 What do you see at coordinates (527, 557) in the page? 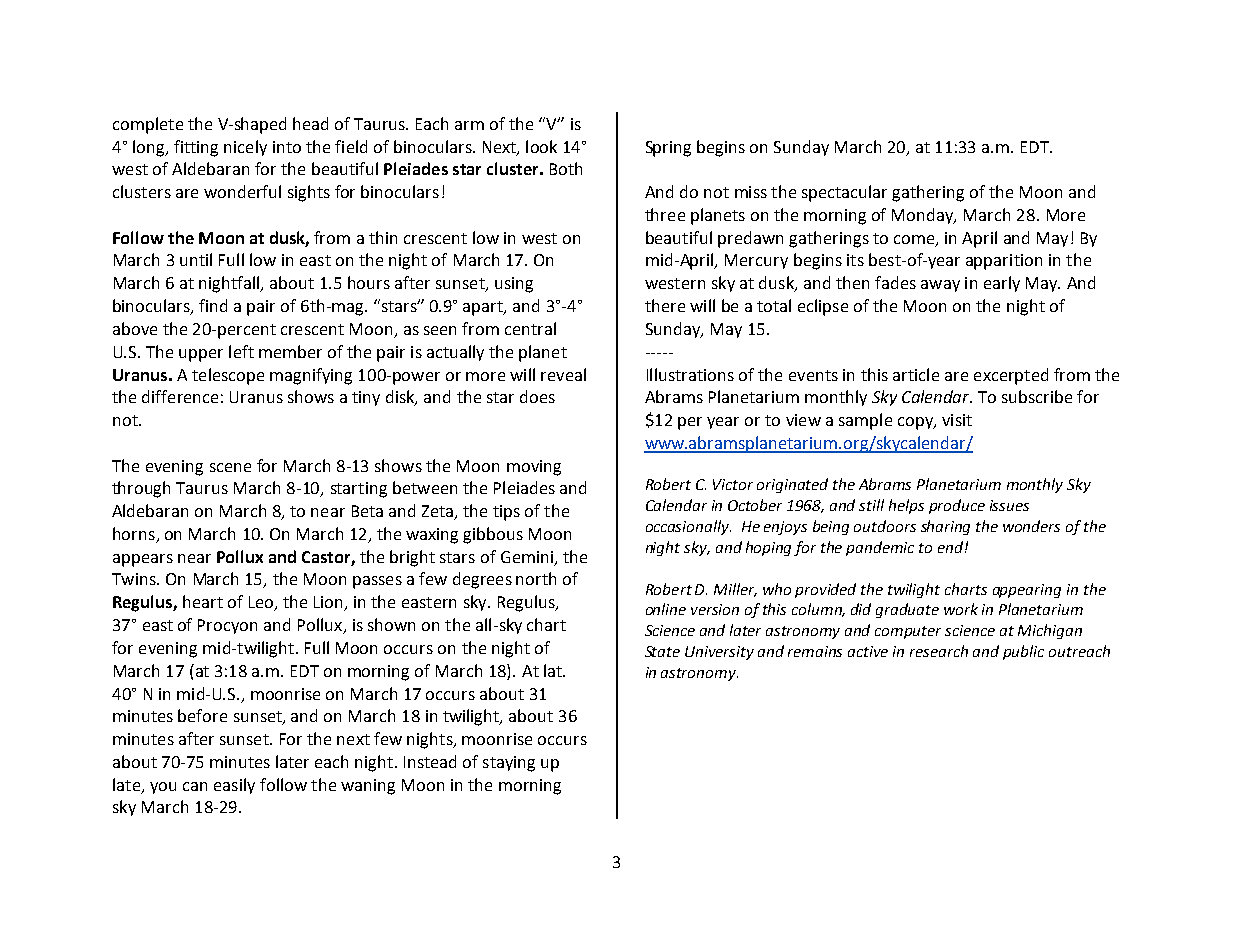
I see `Gemini` at bounding box center [527, 557].
